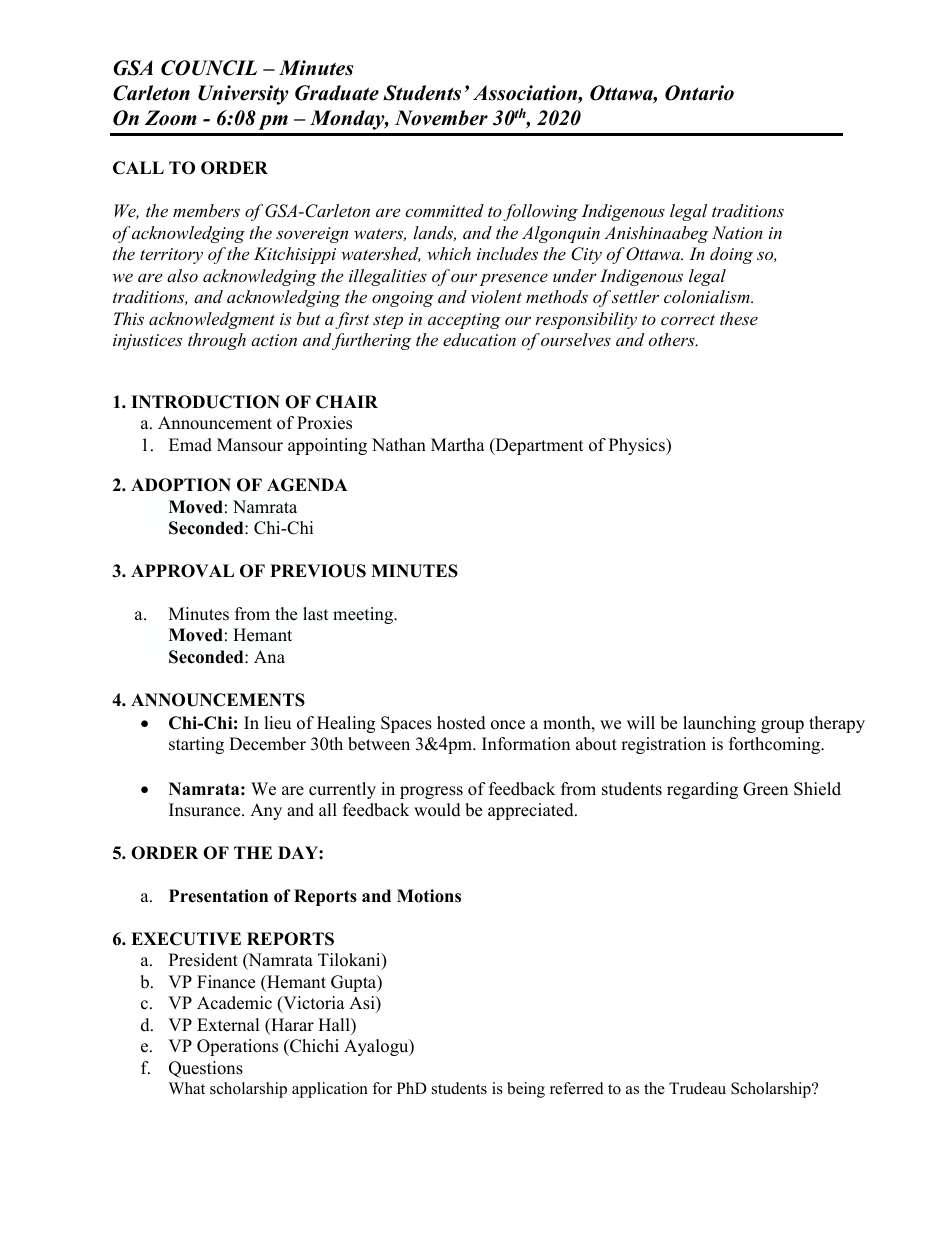  Describe the element at coordinates (206, 1069) in the document. I see `Questions` at that location.
